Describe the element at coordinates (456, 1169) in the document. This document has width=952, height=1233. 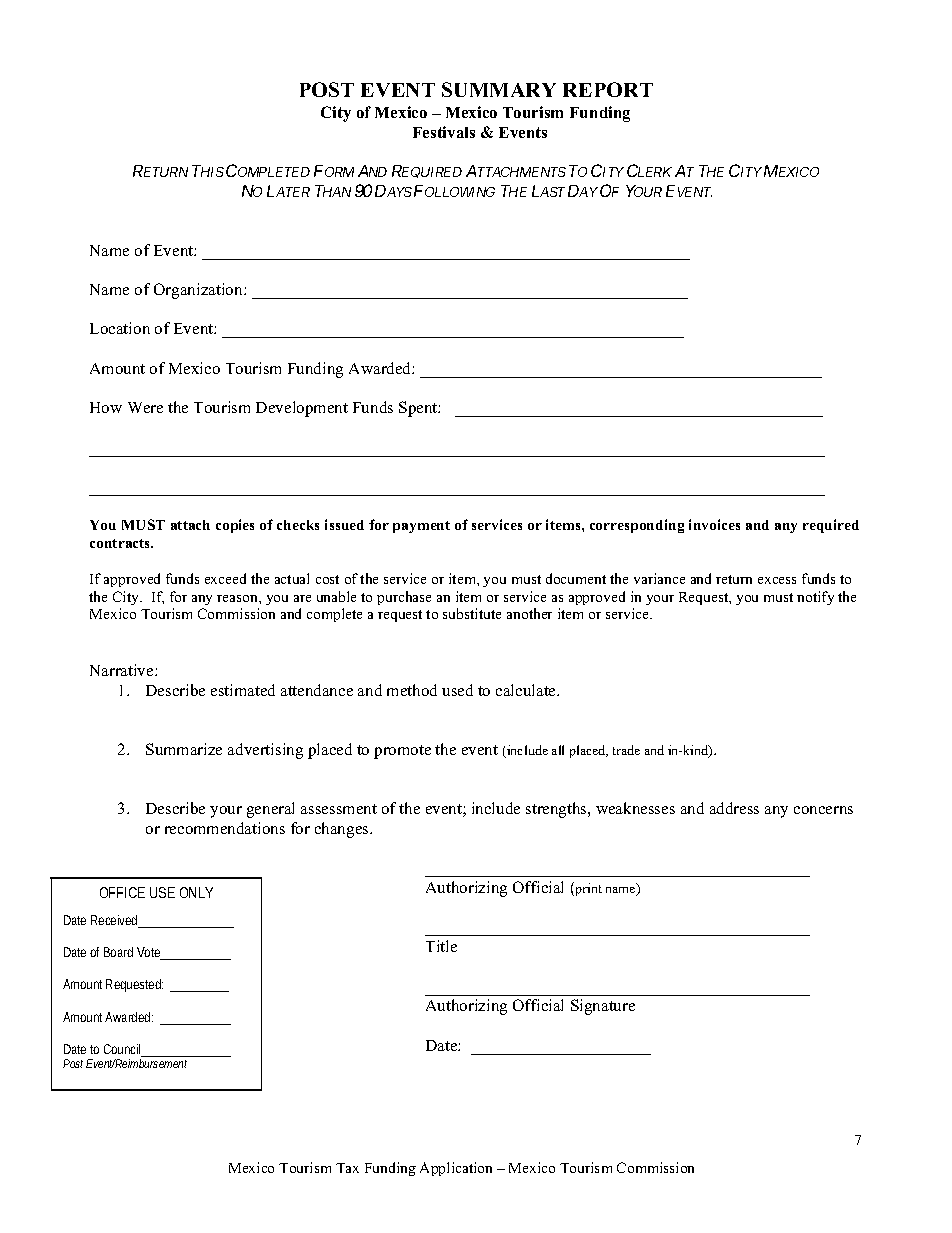
I see `Application` at that location.
